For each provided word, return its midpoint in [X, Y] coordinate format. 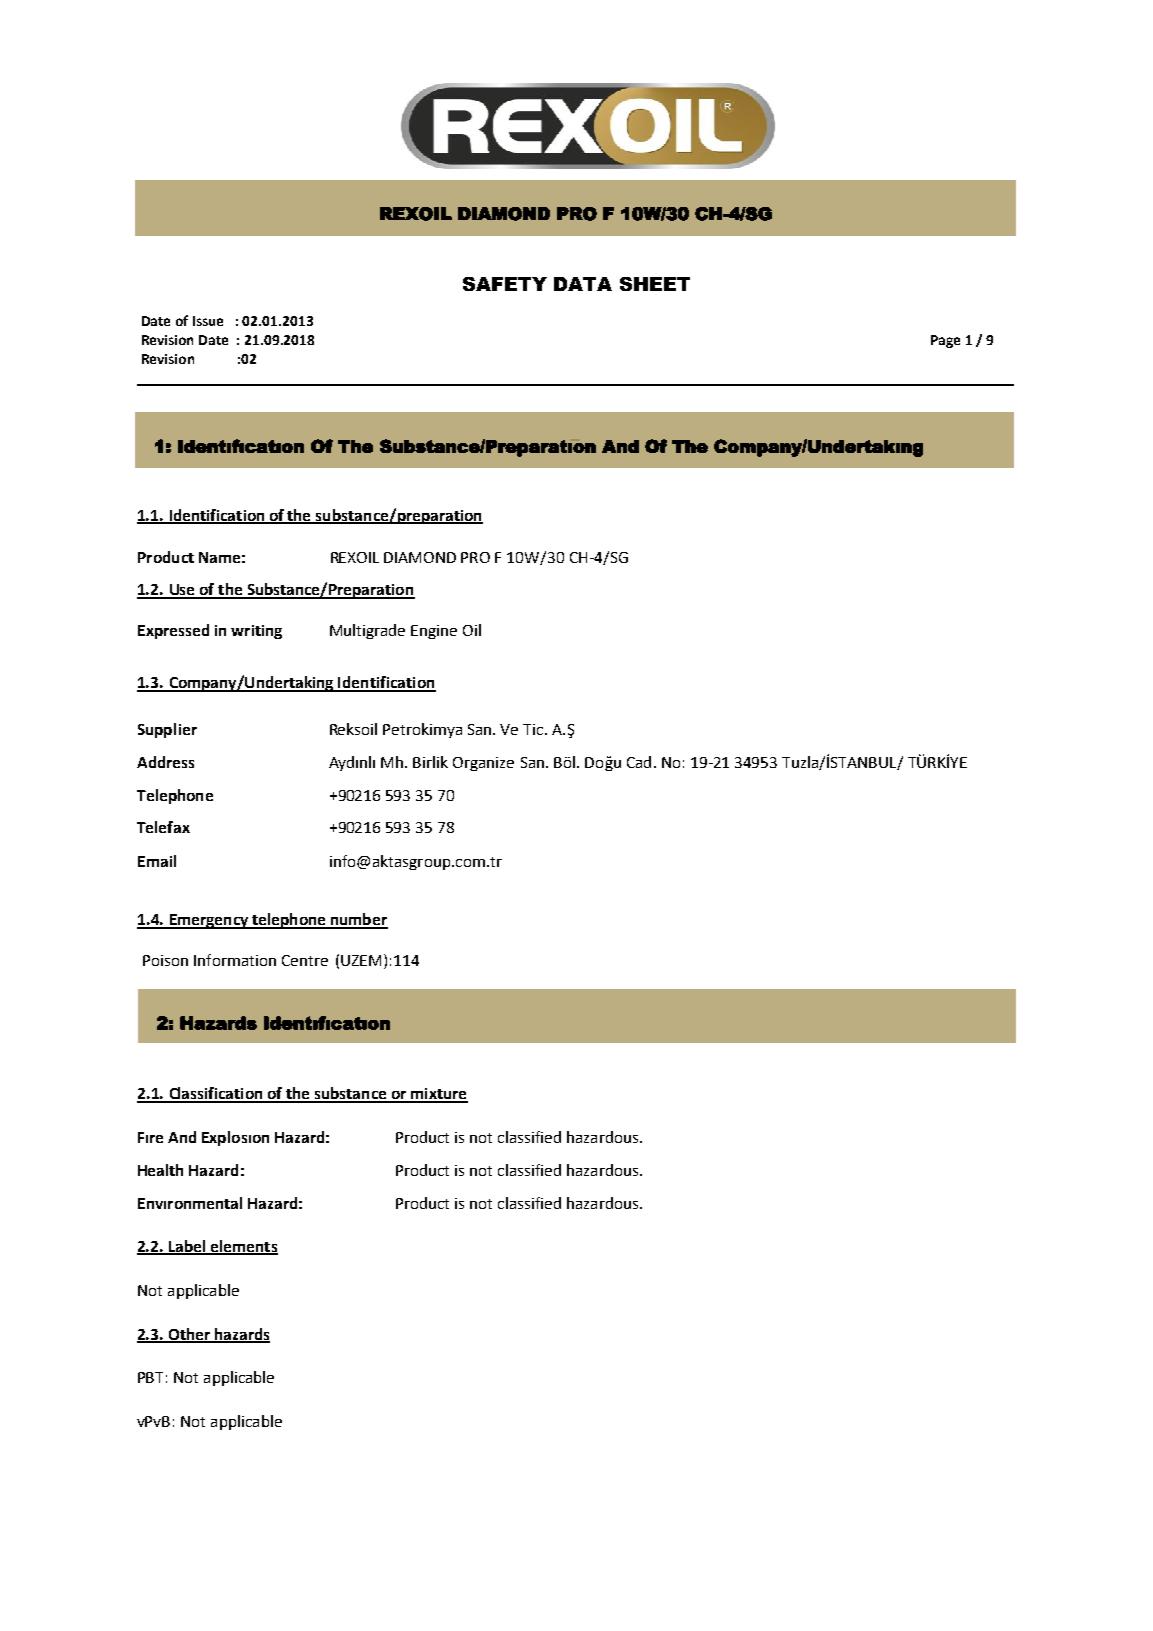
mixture [438, 1095]
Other [189, 1335]
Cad [639, 762]
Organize [483, 764]
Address [165, 762]
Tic [534, 729]
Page [945, 341]
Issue [208, 321]
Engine [434, 632]
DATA [583, 284]
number [358, 920]
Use [182, 591]
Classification [216, 1094]
